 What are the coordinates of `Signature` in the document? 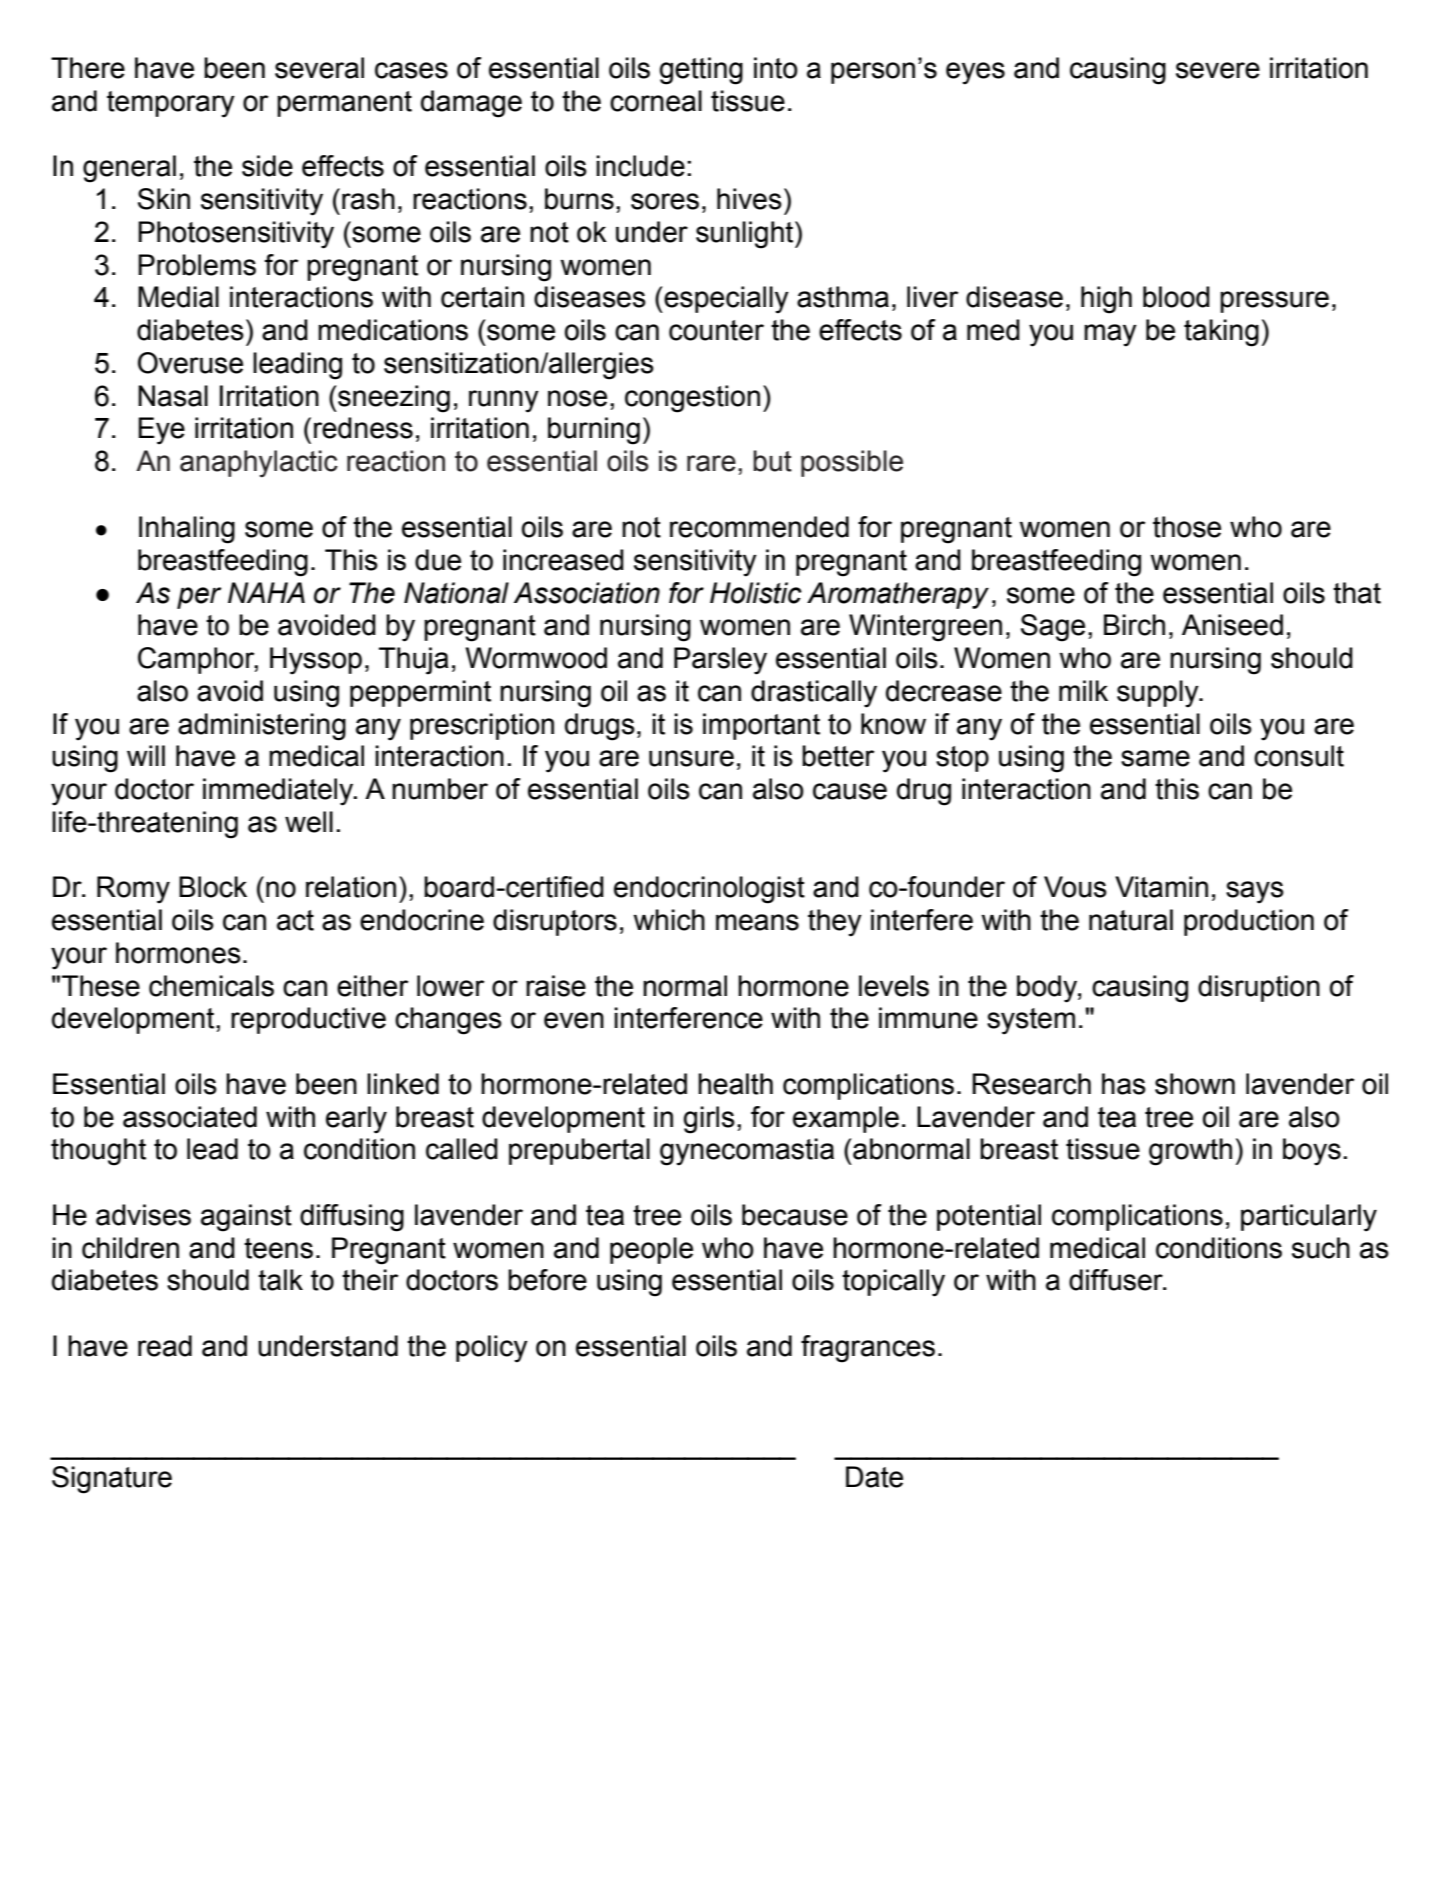 It's located at (112, 1480).
